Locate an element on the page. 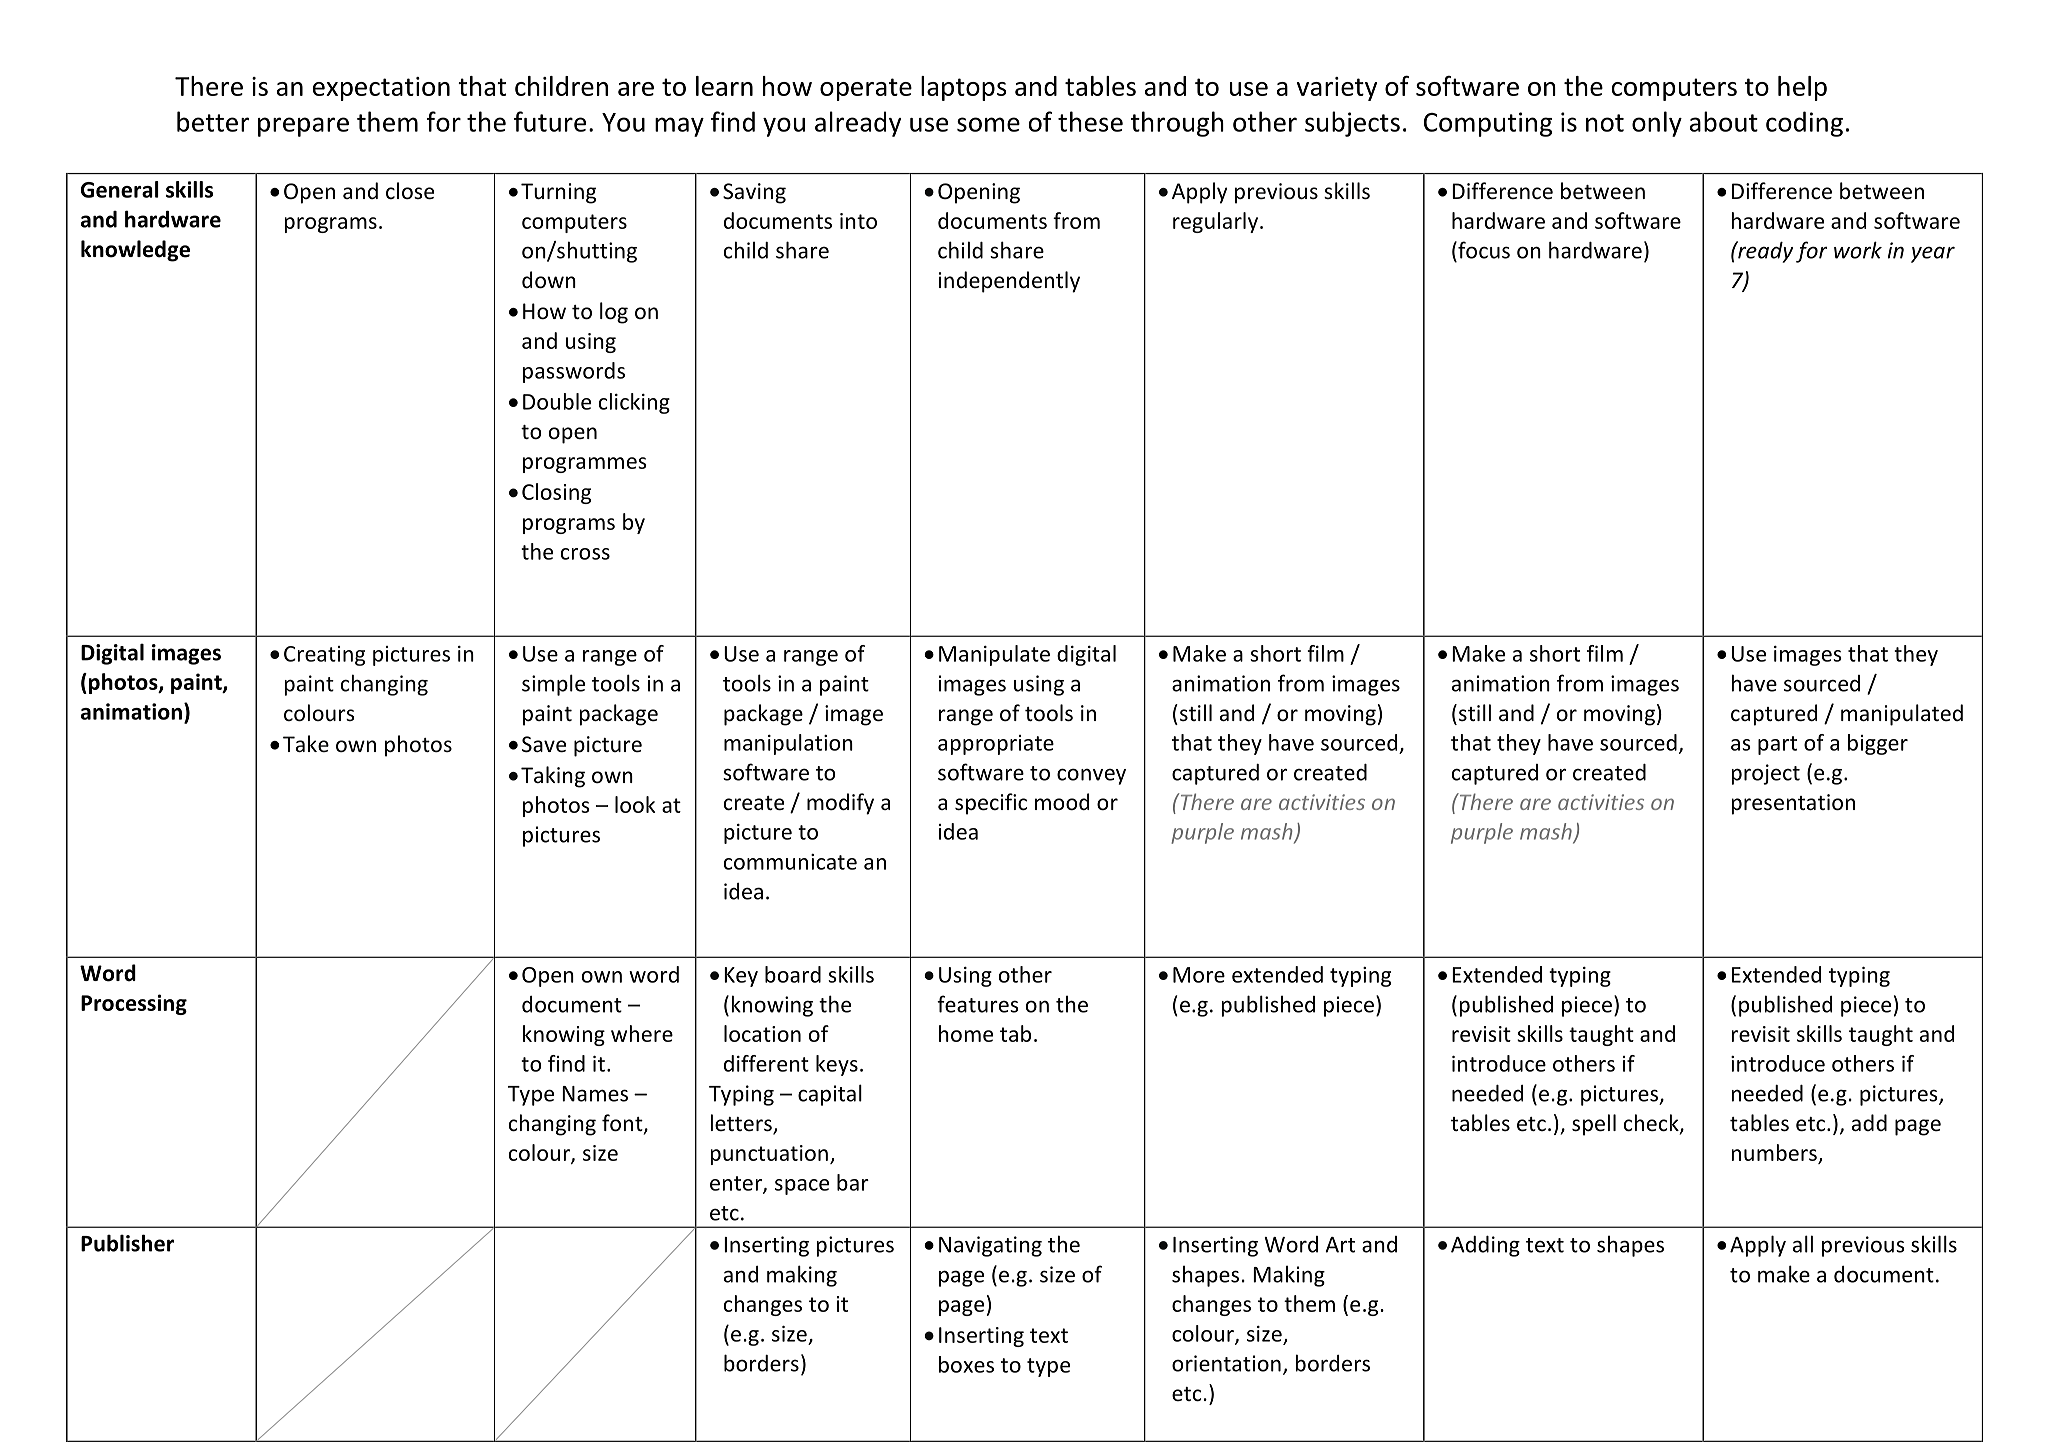 The height and width of the document is (1449, 2049). about is located at coordinates (1724, 121).
